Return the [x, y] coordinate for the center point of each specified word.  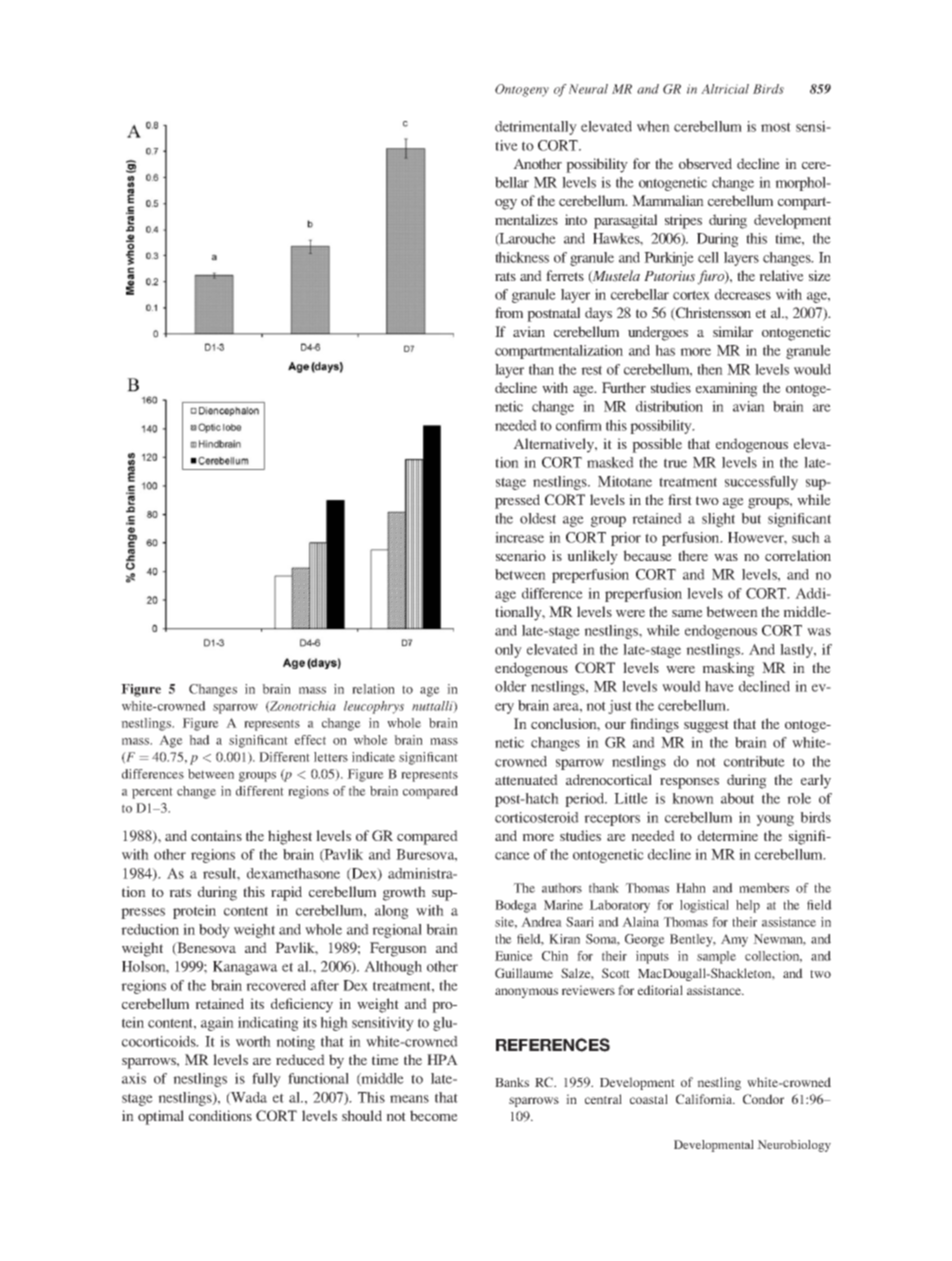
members [764, 888]
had [199, 740]
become [434, 1115]
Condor [763, 1099]
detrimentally [536, 128]
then [710, 369]
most [776, 127]
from [509, 312]
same [687, 613]
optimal [161, 1117]
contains [216, 835]
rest [591, 370]
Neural [588, 89]
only [508, 651]
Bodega [516, 906]
